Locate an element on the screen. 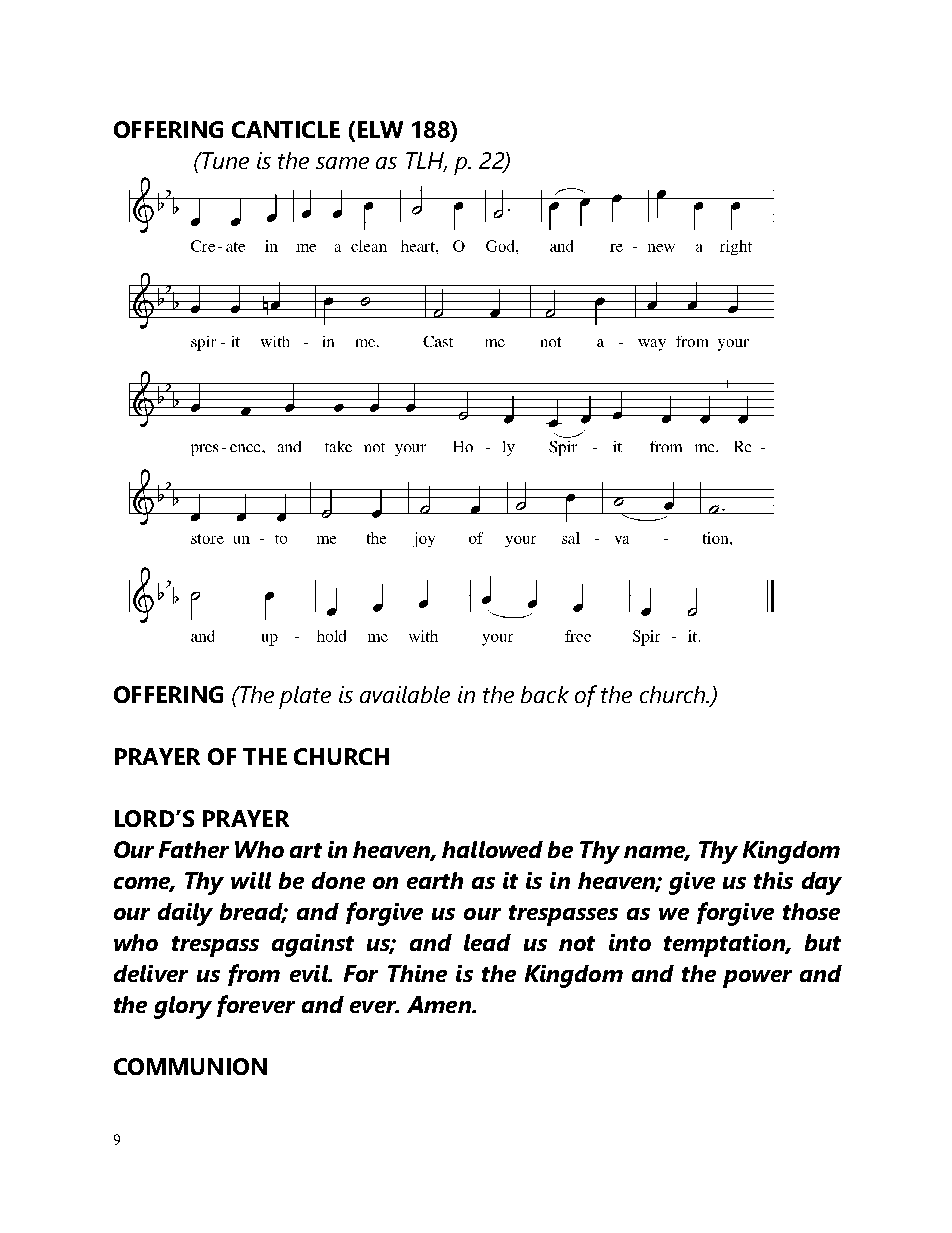  available is located at coordinates (405, 694).
